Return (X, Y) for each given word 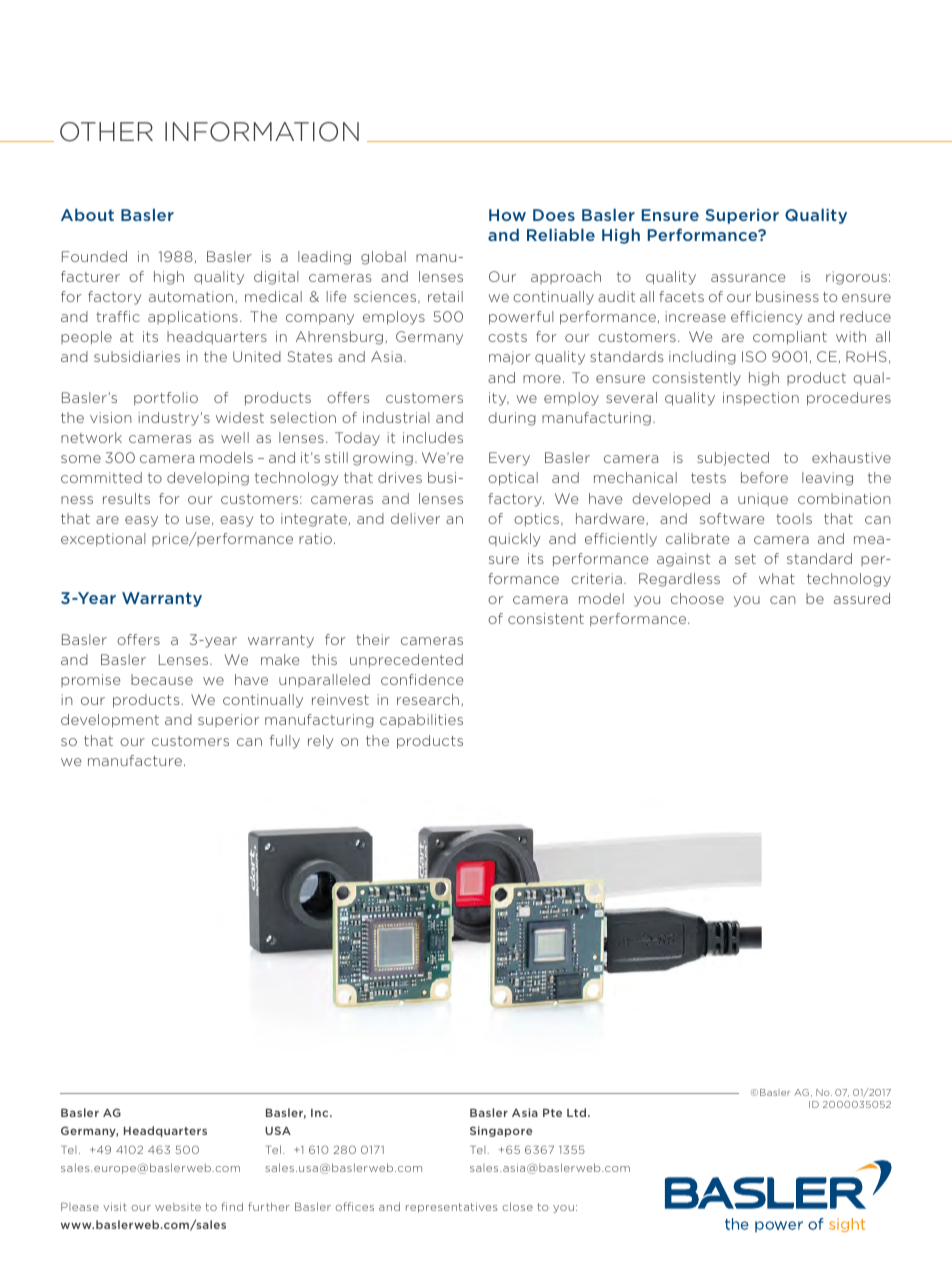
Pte (552, 1113)
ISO (754, 356)
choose (697, 598)
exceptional (103, 540)
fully (285, 742)
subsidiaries (137, 356)
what (777, 578)
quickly (514, 540)
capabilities (421, 721)
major (510, 358)
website (178, 1207)
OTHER (106, 132)
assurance (748, 278)
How (507, 215)
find (232, 1206)
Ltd (576, 1112)
